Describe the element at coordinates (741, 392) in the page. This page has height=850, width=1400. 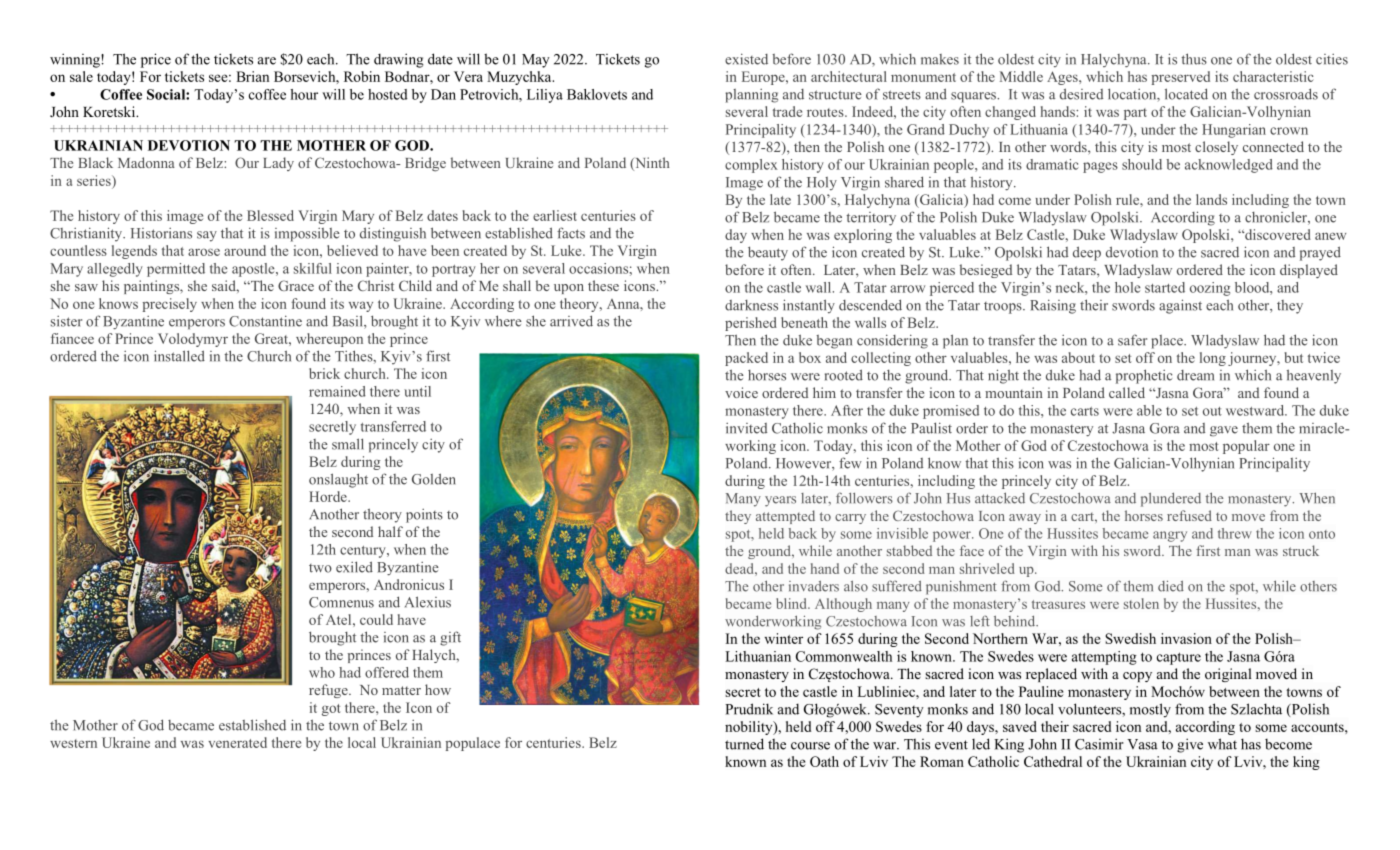
I see `voice` at that location.
